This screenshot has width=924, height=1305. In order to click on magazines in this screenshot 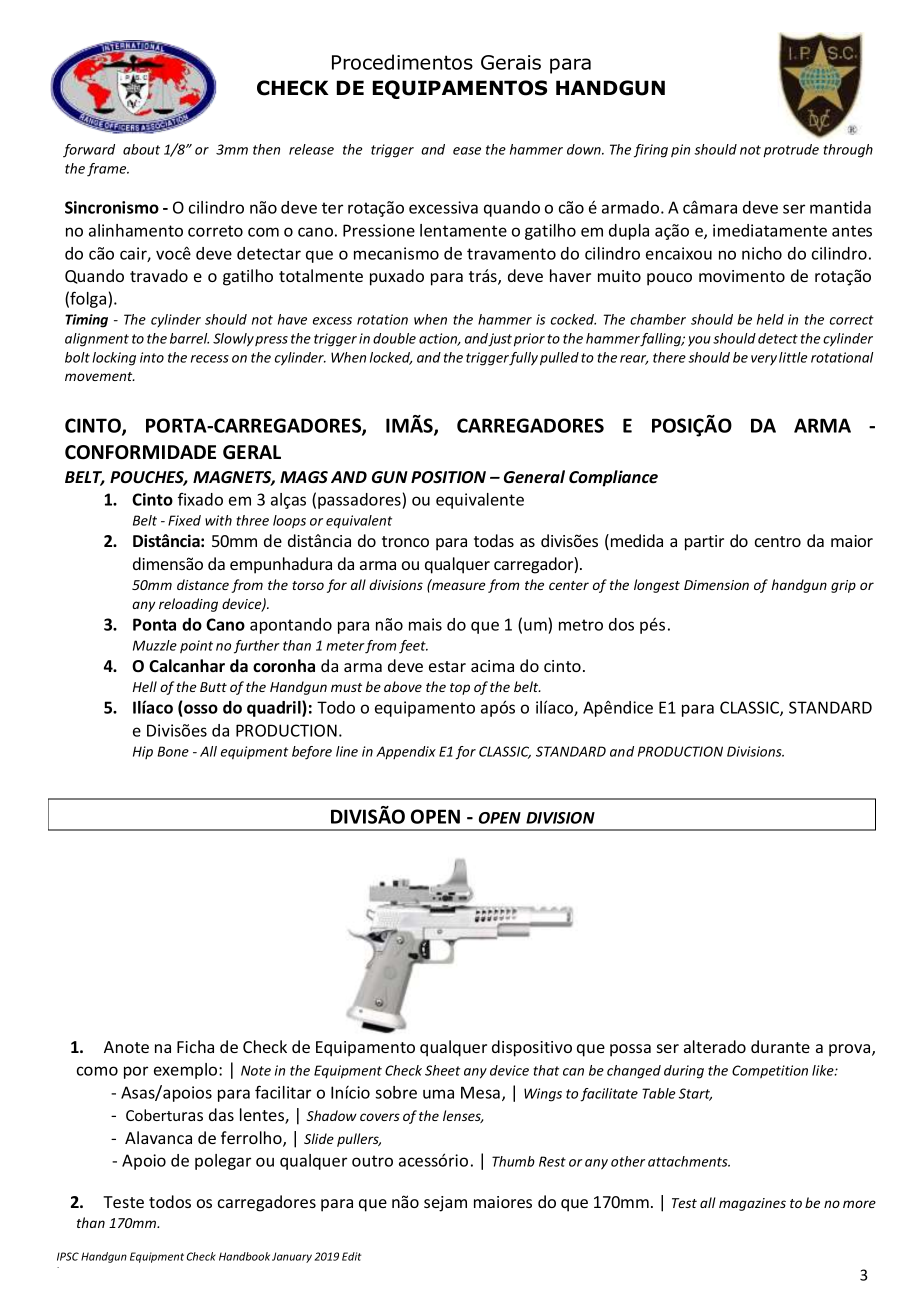, I will do `click(752, 1204)`.
